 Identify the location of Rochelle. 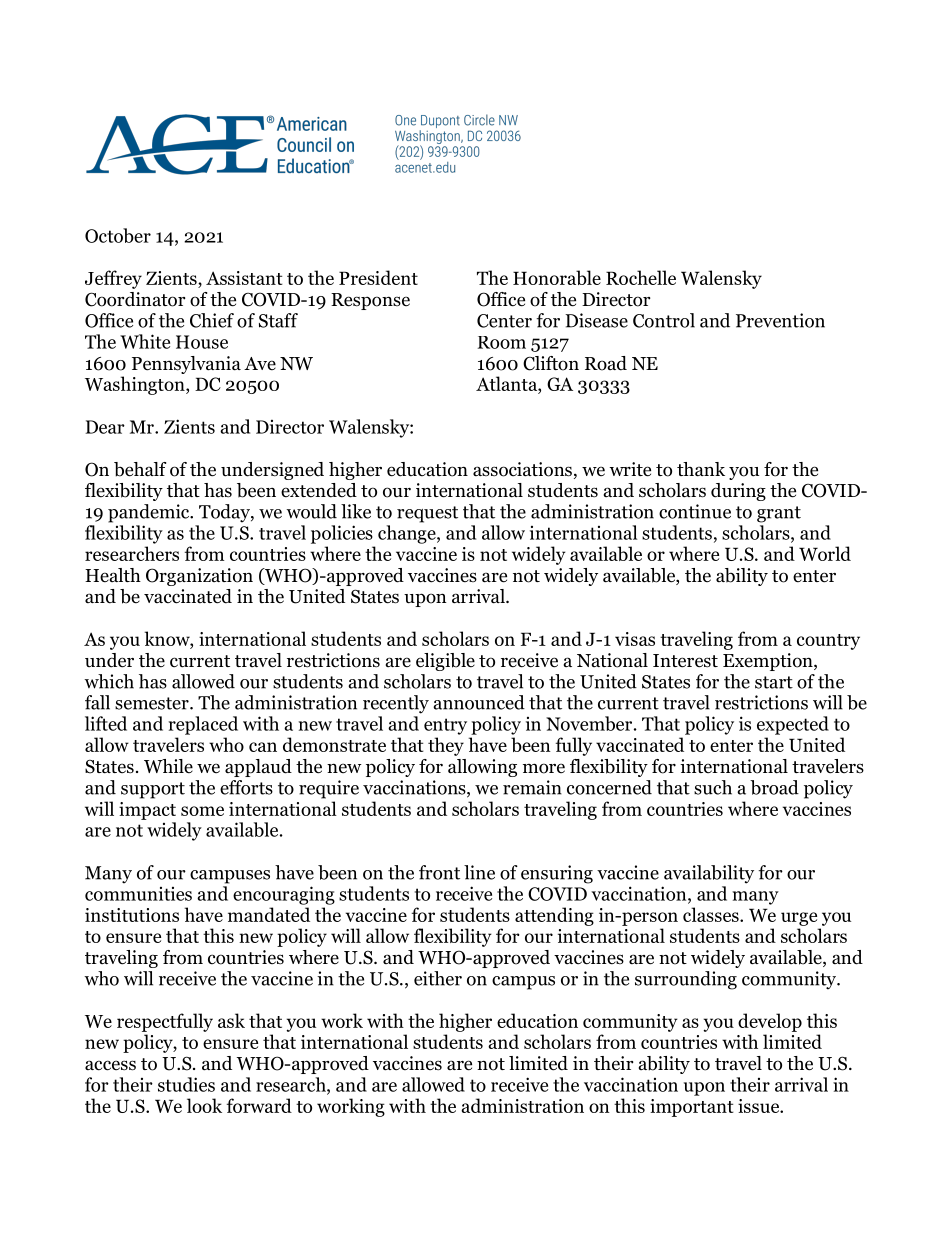
(641, 277).
